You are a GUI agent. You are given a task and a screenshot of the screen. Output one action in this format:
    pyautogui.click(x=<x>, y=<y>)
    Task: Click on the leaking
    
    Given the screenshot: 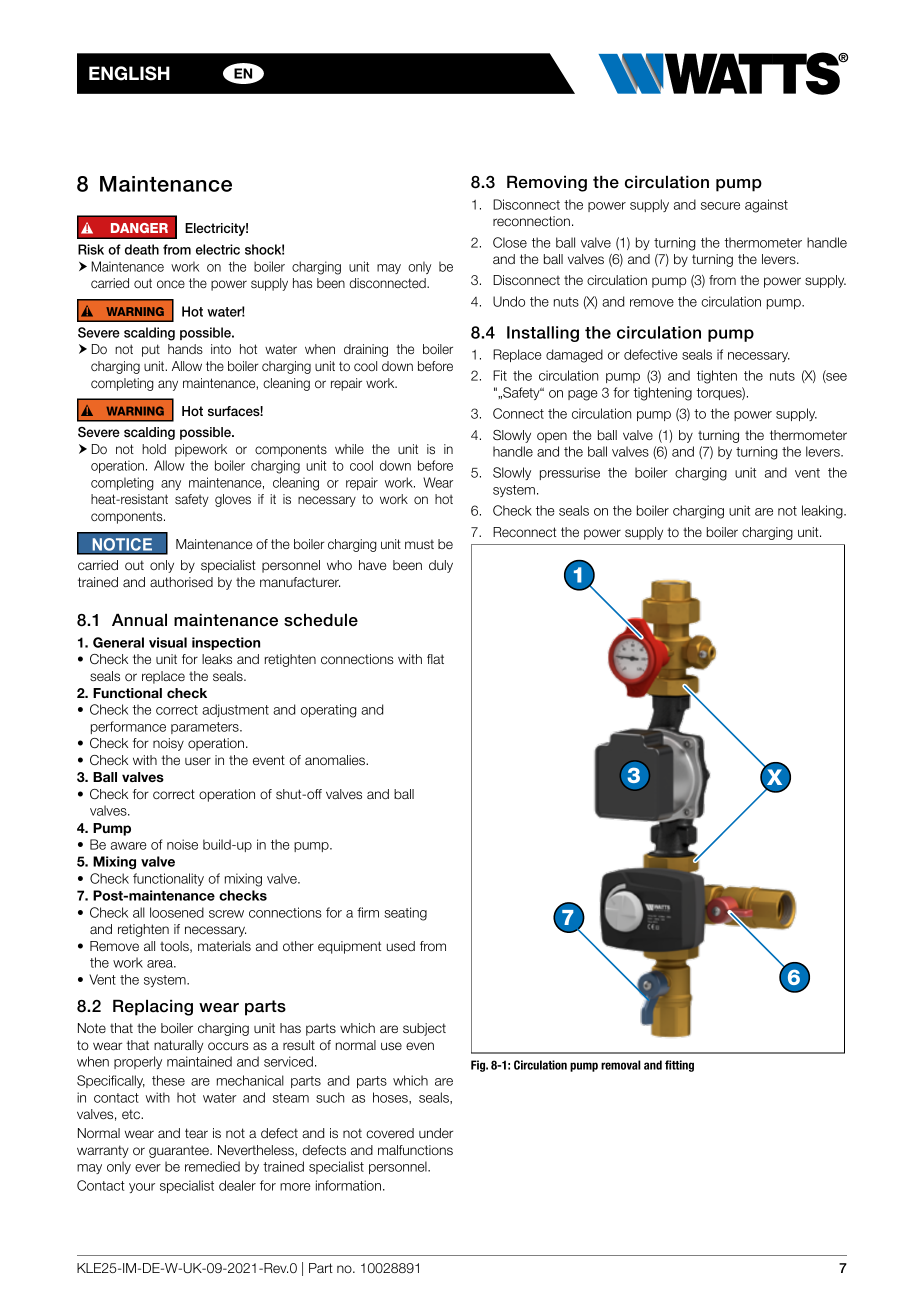 What is the action you would take?
    pyautogui.click(x=823, y=512)
